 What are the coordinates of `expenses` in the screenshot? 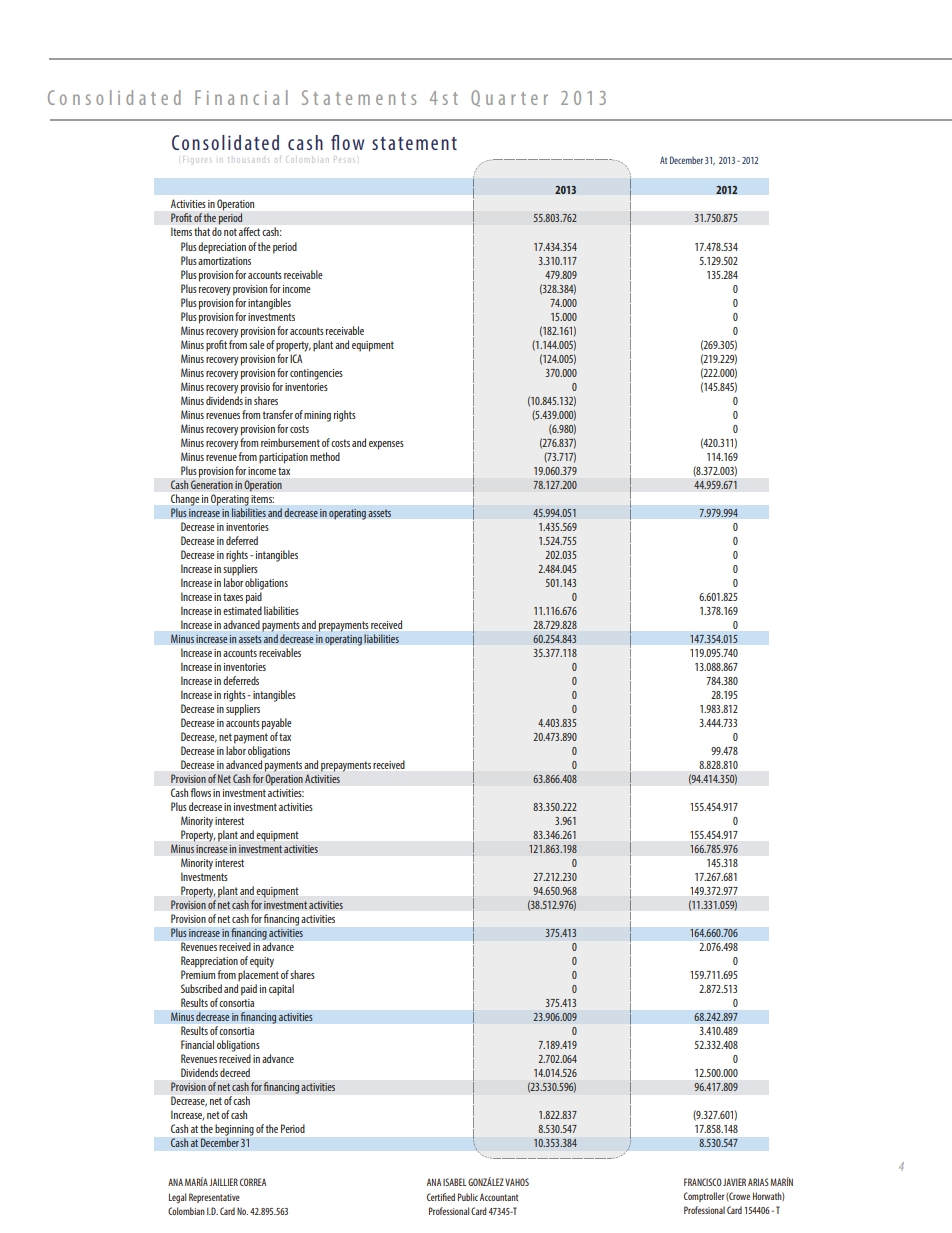 It's located at (386, 445).
